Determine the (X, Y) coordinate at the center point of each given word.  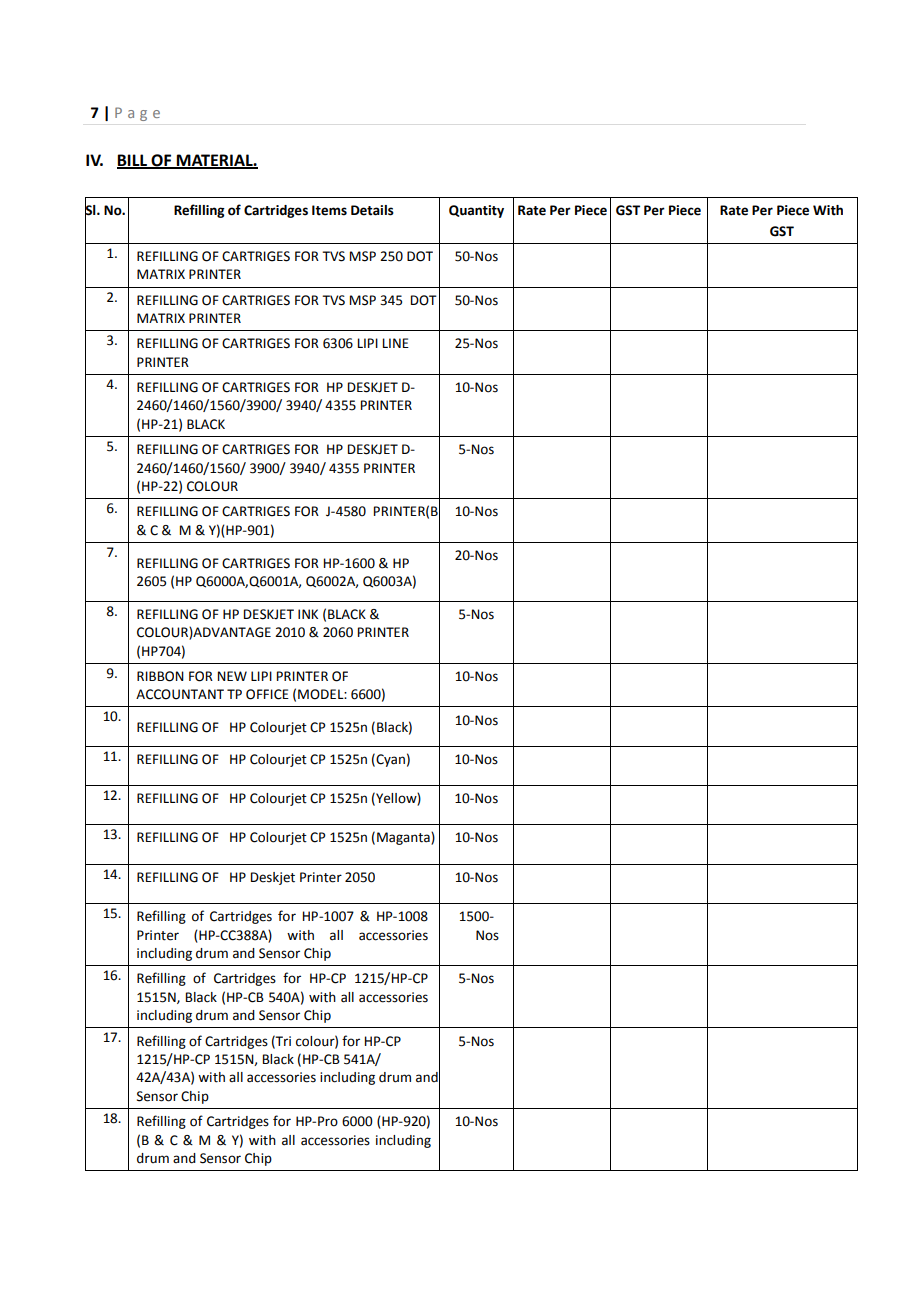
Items (329, 210)
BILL (133, 161)
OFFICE (267, 694)
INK (308, 614)
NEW (232, 676)
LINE (396, 343)
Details (372, 210)
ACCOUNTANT (180, 694)
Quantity (476, 211)
